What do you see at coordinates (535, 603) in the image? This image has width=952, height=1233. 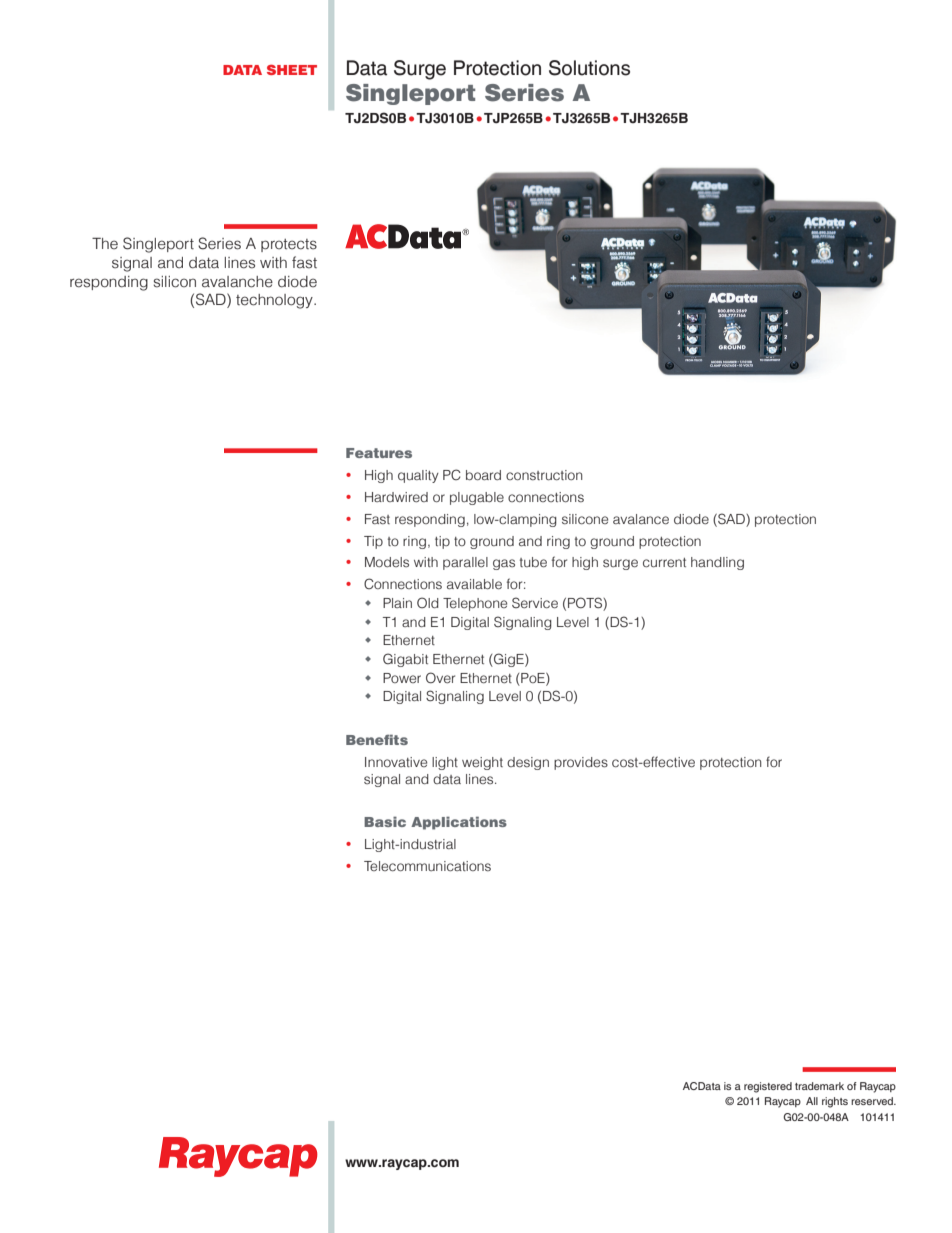 I see `Service` at bounding box center [535, 603].
